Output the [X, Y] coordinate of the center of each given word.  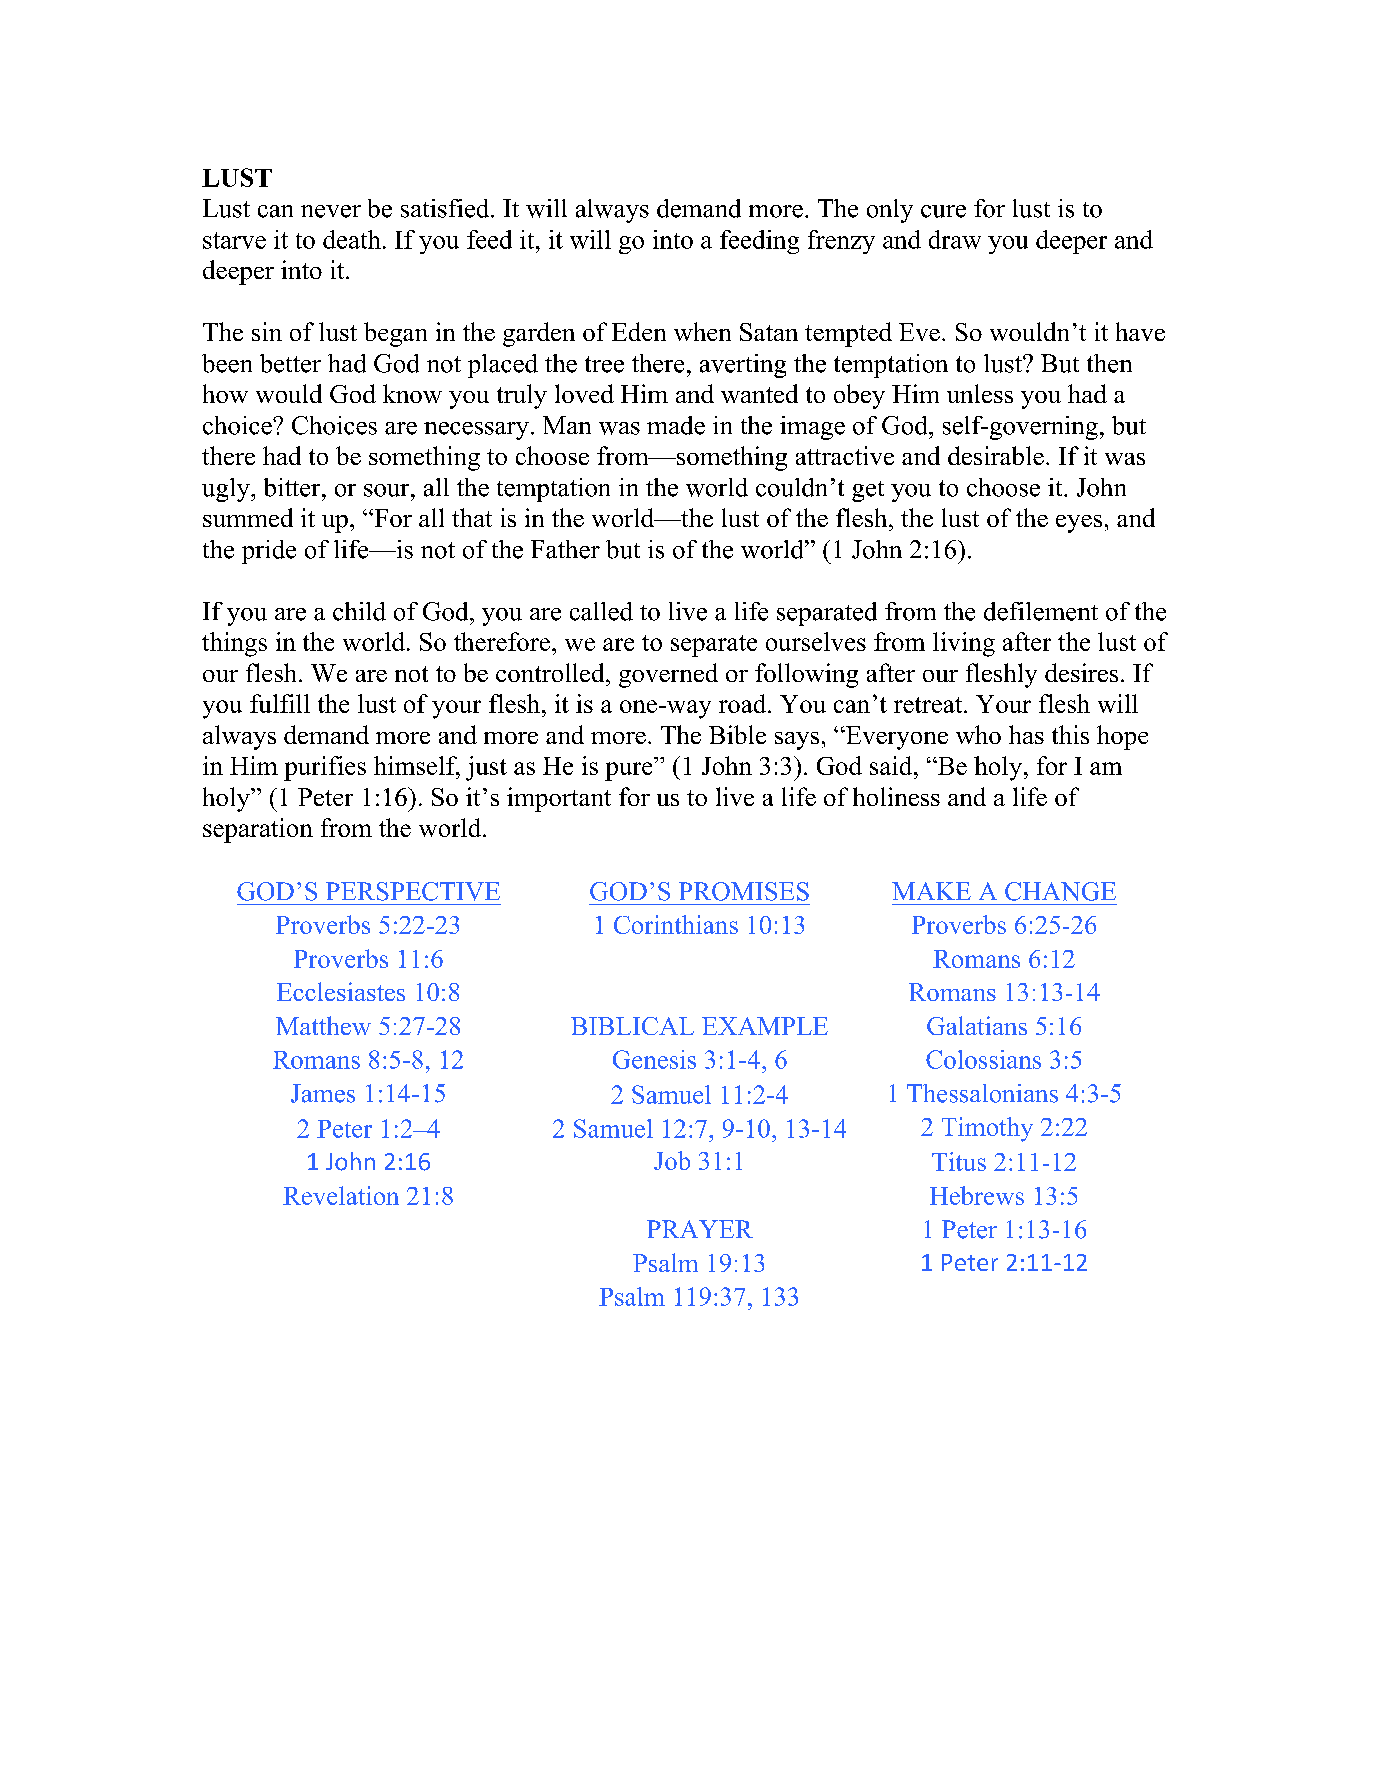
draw [955, 239]
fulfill [280, 703]
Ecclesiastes [341, 991]
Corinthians [676, 924]
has [1026, 734]
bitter [293, 487]
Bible [737, 734]
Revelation [341, 1195]
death [352, 239]
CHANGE [1060, 891]
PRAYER [700, 1229]
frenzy [841, 242]
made [676, 425]
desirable [996, 455]
